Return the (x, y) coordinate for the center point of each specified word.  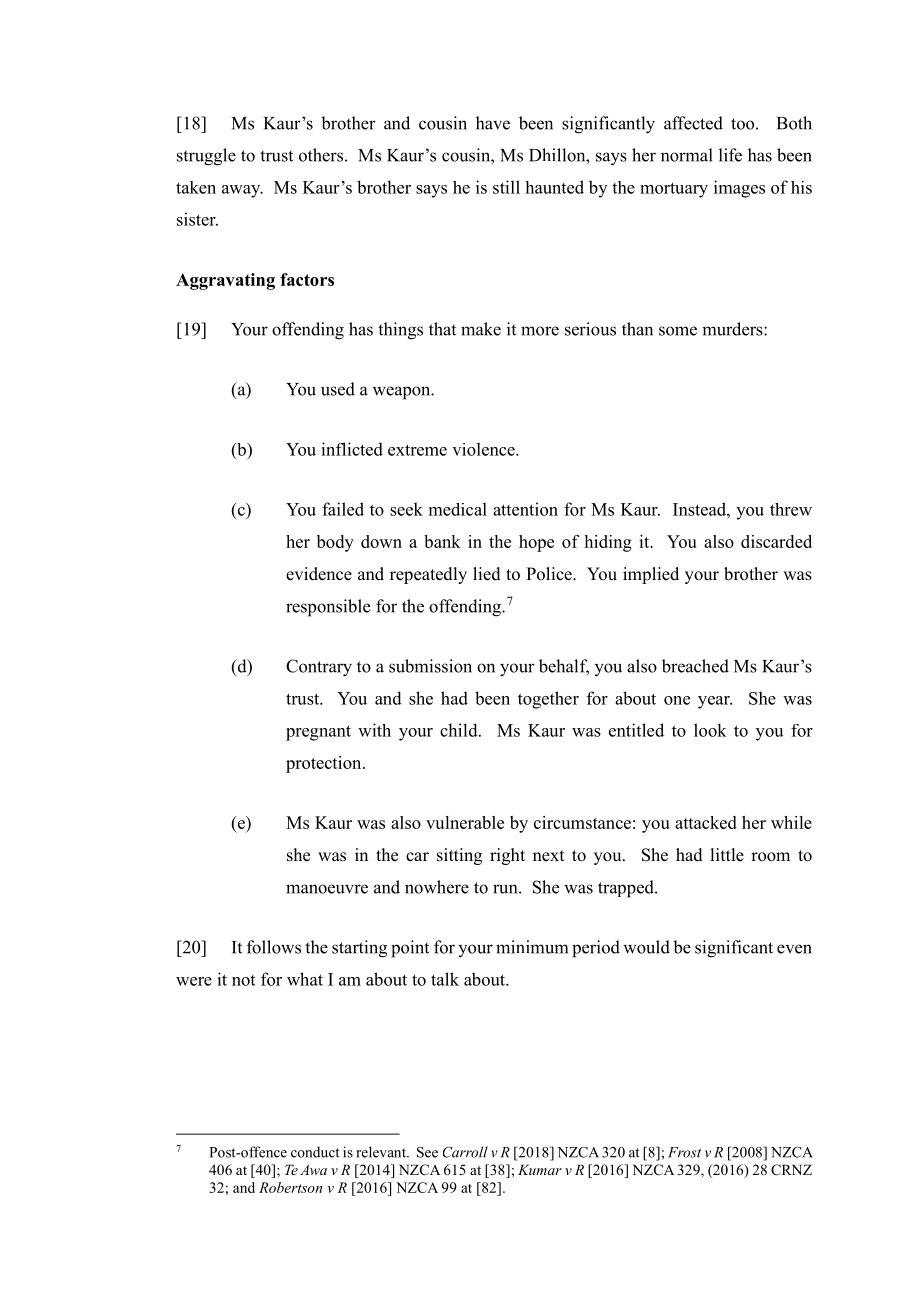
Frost (684, 1152)
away (242, 191)
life (730, 155)
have (493, 123)
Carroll (465, 1152)
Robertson (290, 1187)
